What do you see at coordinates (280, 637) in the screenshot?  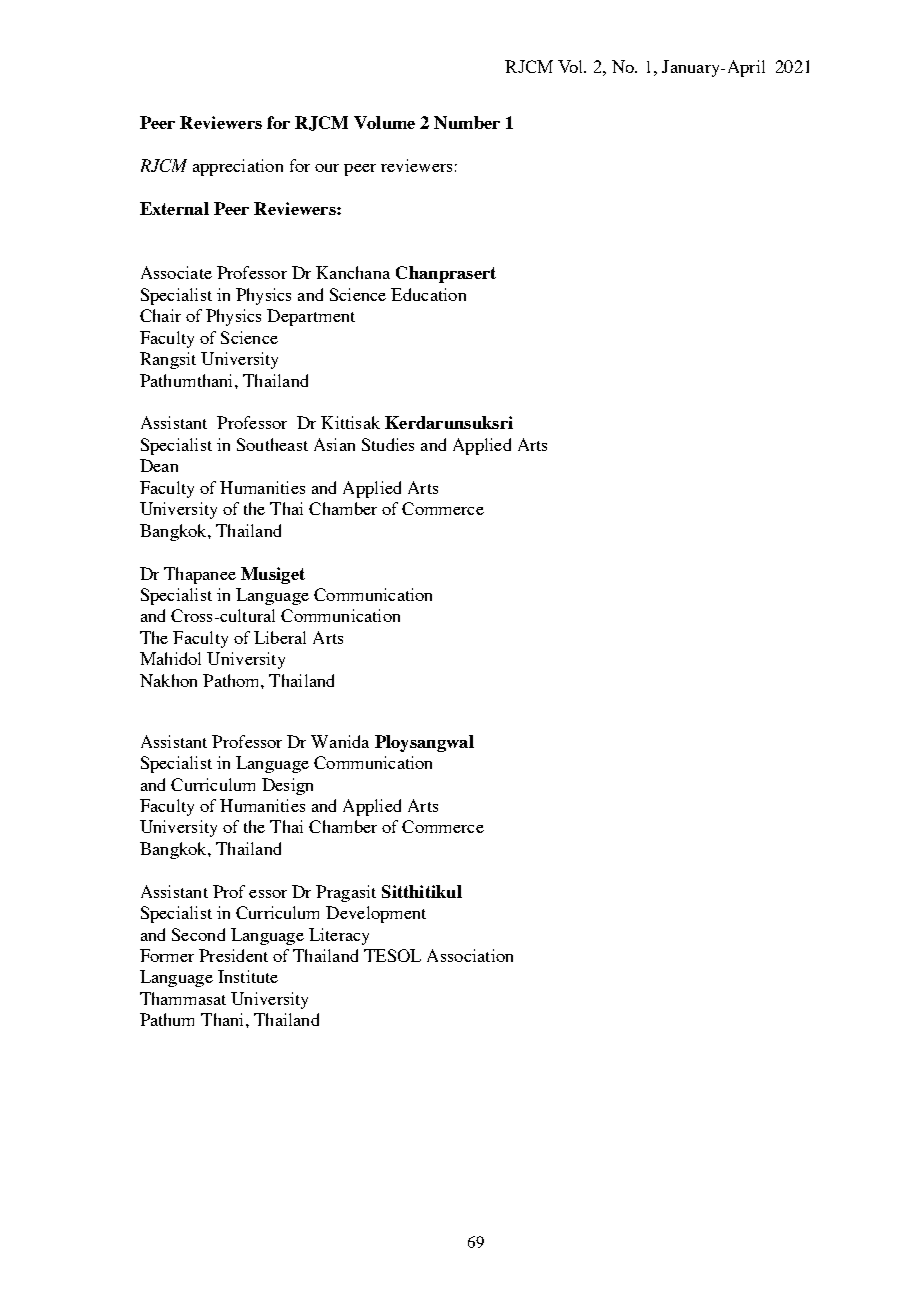 I see `Liberal` at bounding box center [280, 637].
